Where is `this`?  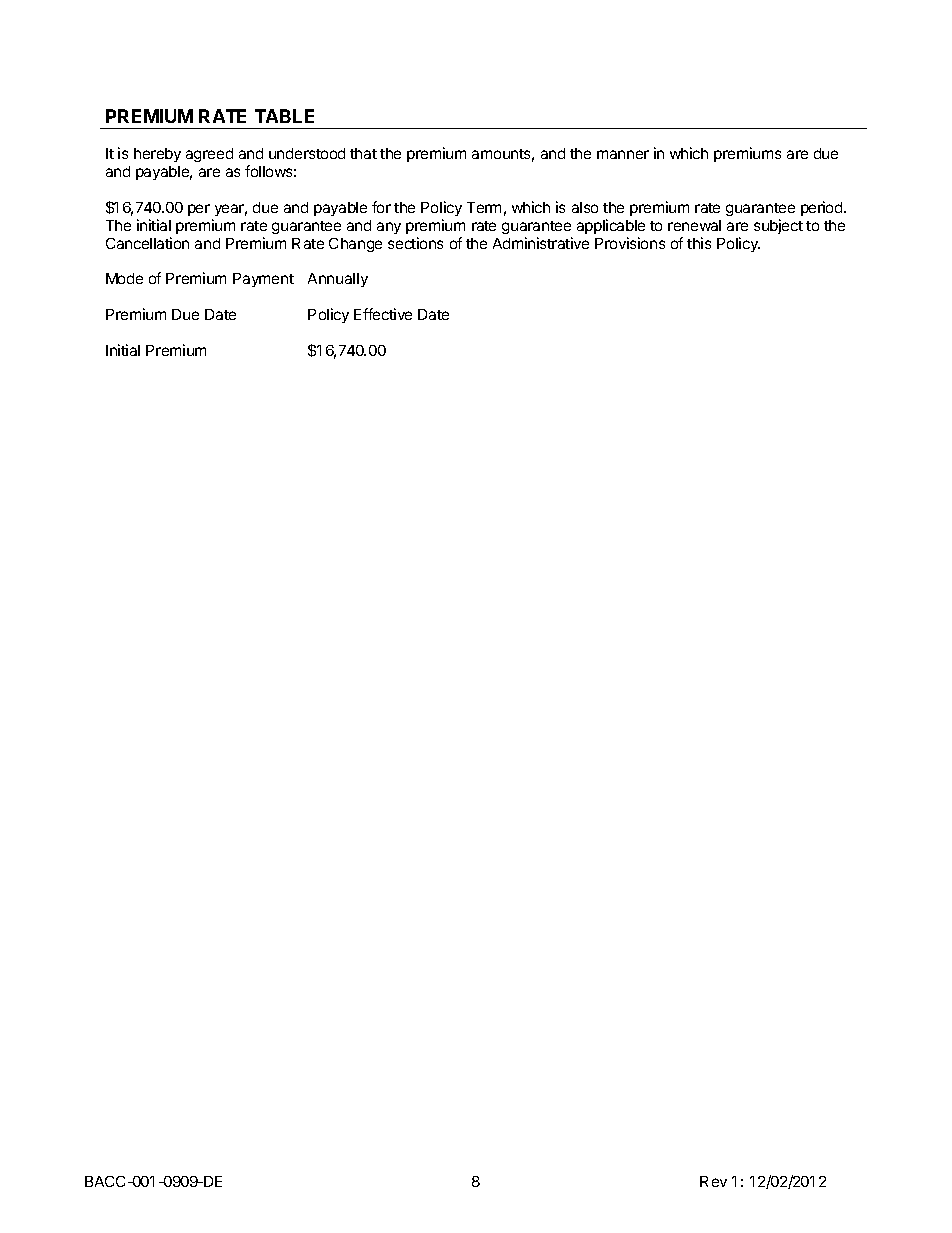 this is located at coordinates (699, 243).
